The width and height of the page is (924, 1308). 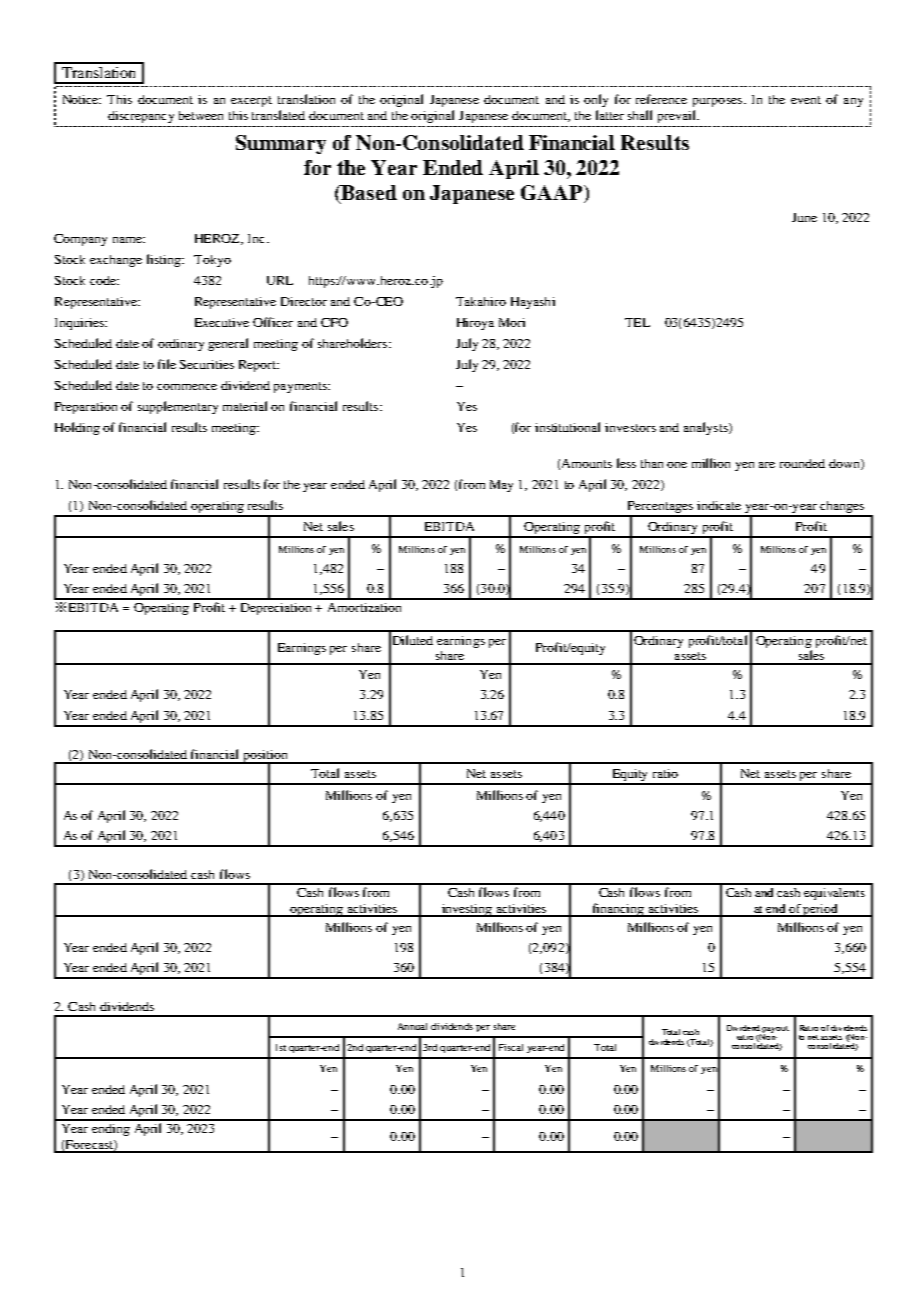 What do you see at coordinates (501, 486) in the page?
I see `May` at bounding box center [501, 486].
